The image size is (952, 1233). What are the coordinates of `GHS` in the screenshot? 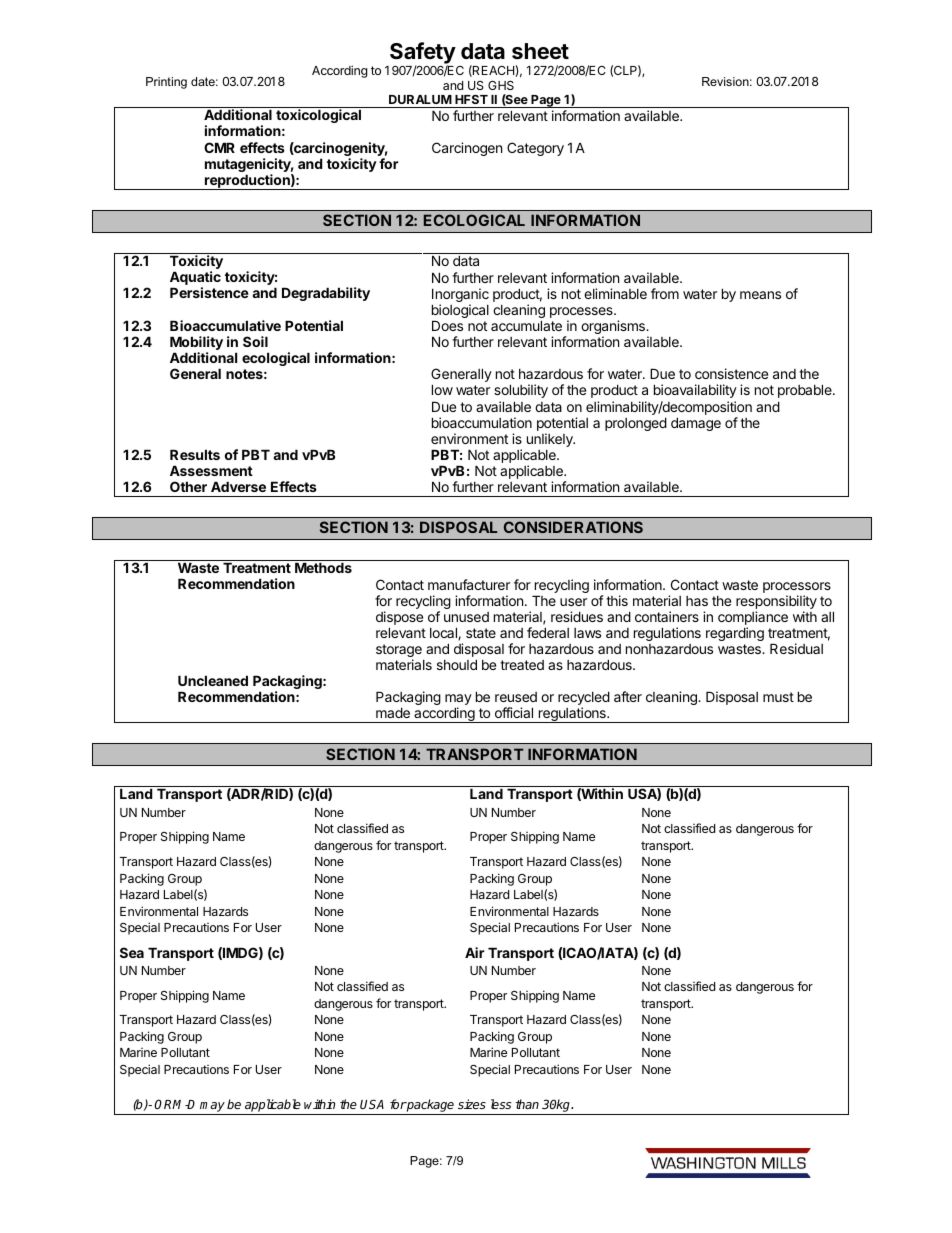 It's located at (501, 85).
